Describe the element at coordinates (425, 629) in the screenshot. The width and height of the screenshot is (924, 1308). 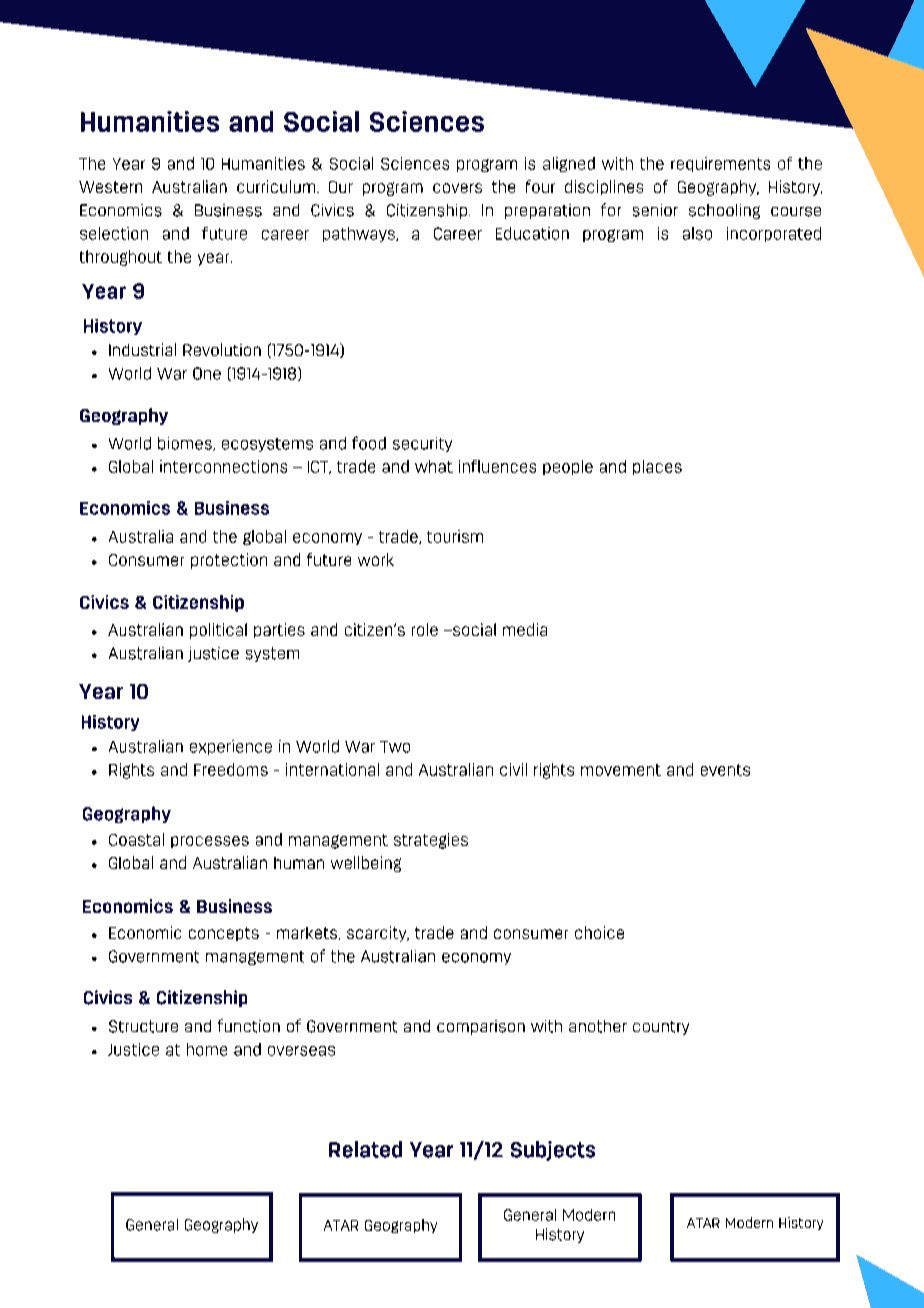
I see `role` at that location.
